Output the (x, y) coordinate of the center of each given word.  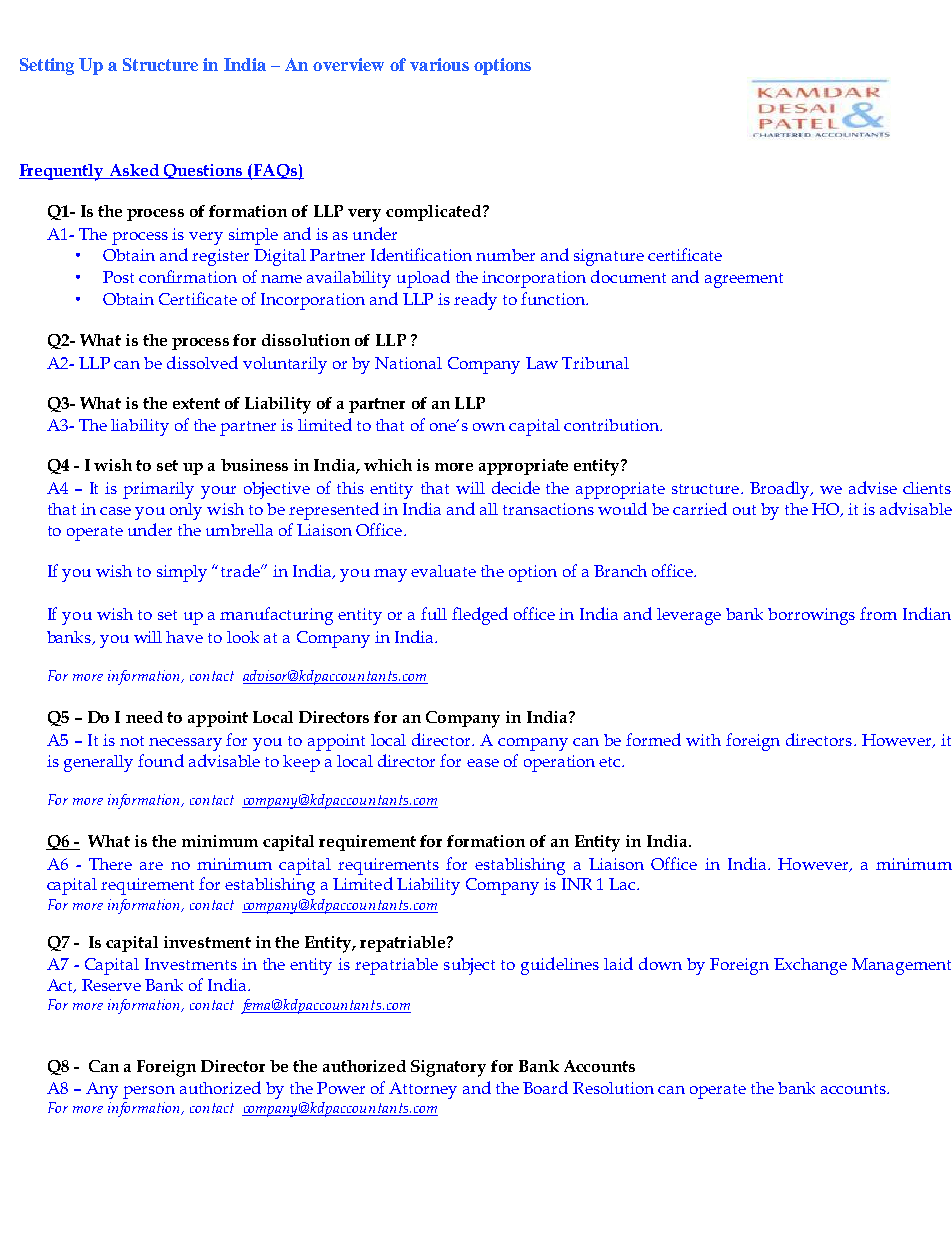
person (149, 1092)
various (439, 64)
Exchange (810, 966)
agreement (744, 280)
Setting (47, 66)
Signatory (448, 1068)
